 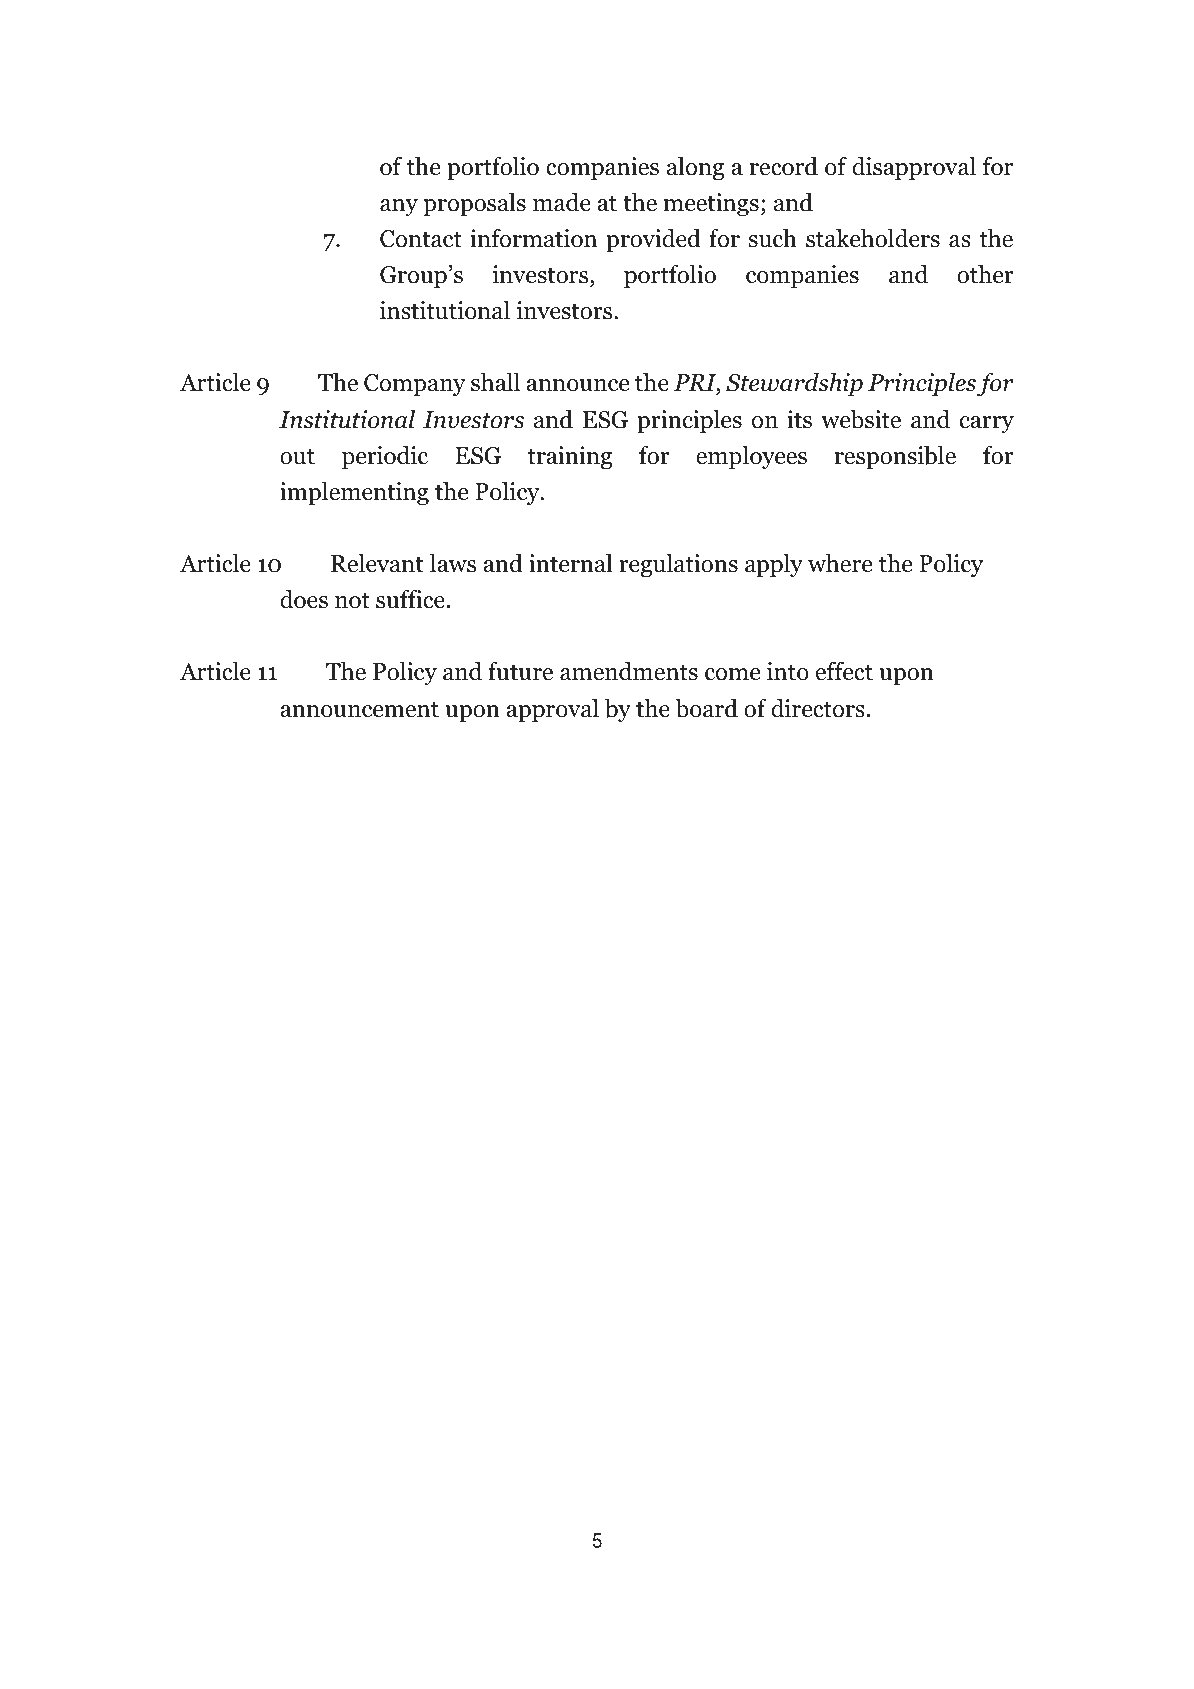 I want to click on periodic, so click(x=385, y=458).
